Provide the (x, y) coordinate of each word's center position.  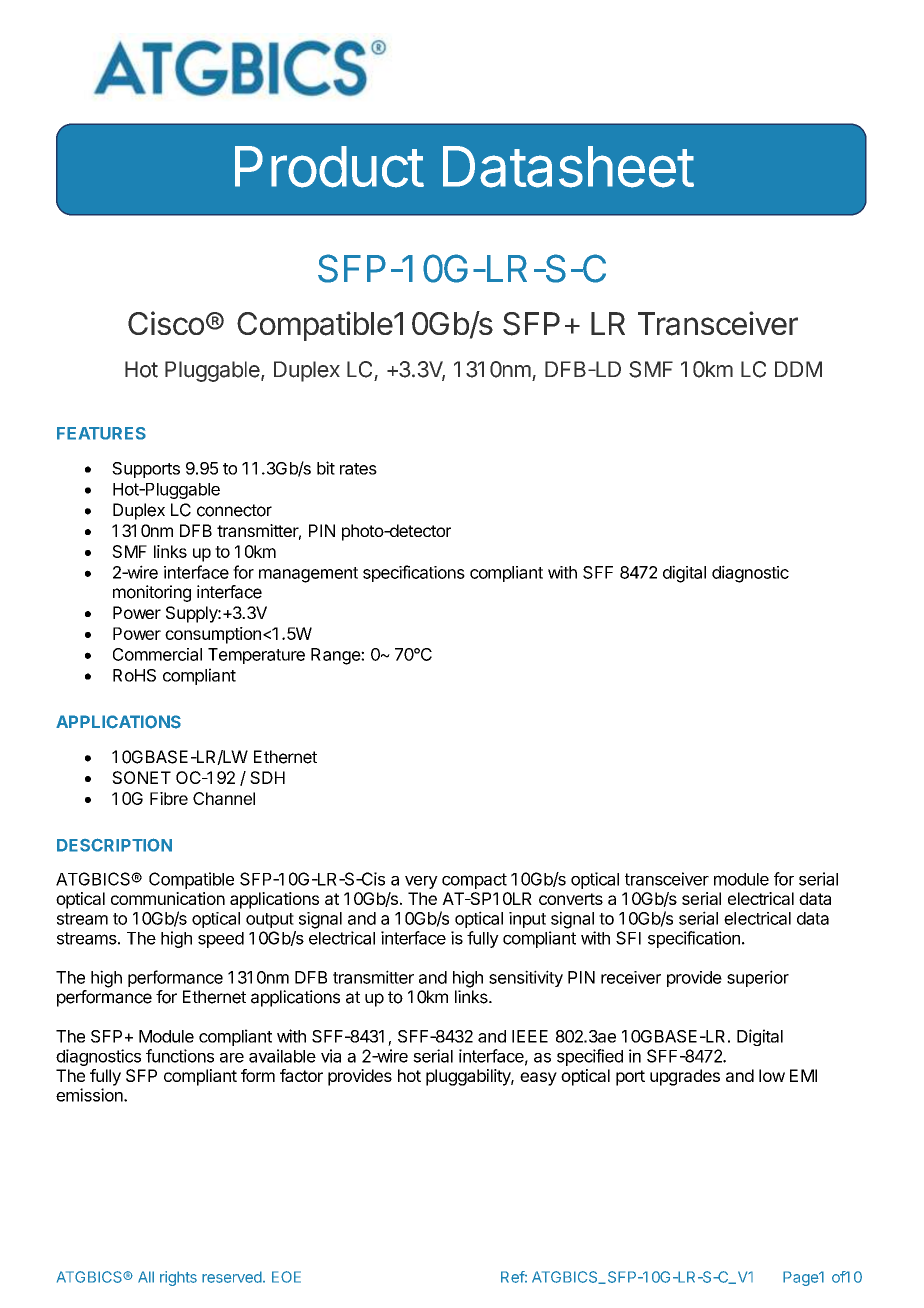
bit (326, 468)
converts (571, 899)
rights (178, 1278)
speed (221, 940)
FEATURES (101, 433)
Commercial (157, 654)
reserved (232, 1277)
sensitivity (526, 978)
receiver (631, 977)
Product (329, 167)
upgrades (685, 1077)
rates (358, 469)
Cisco (166, 323)
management (308, 575)
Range (336, 656)
